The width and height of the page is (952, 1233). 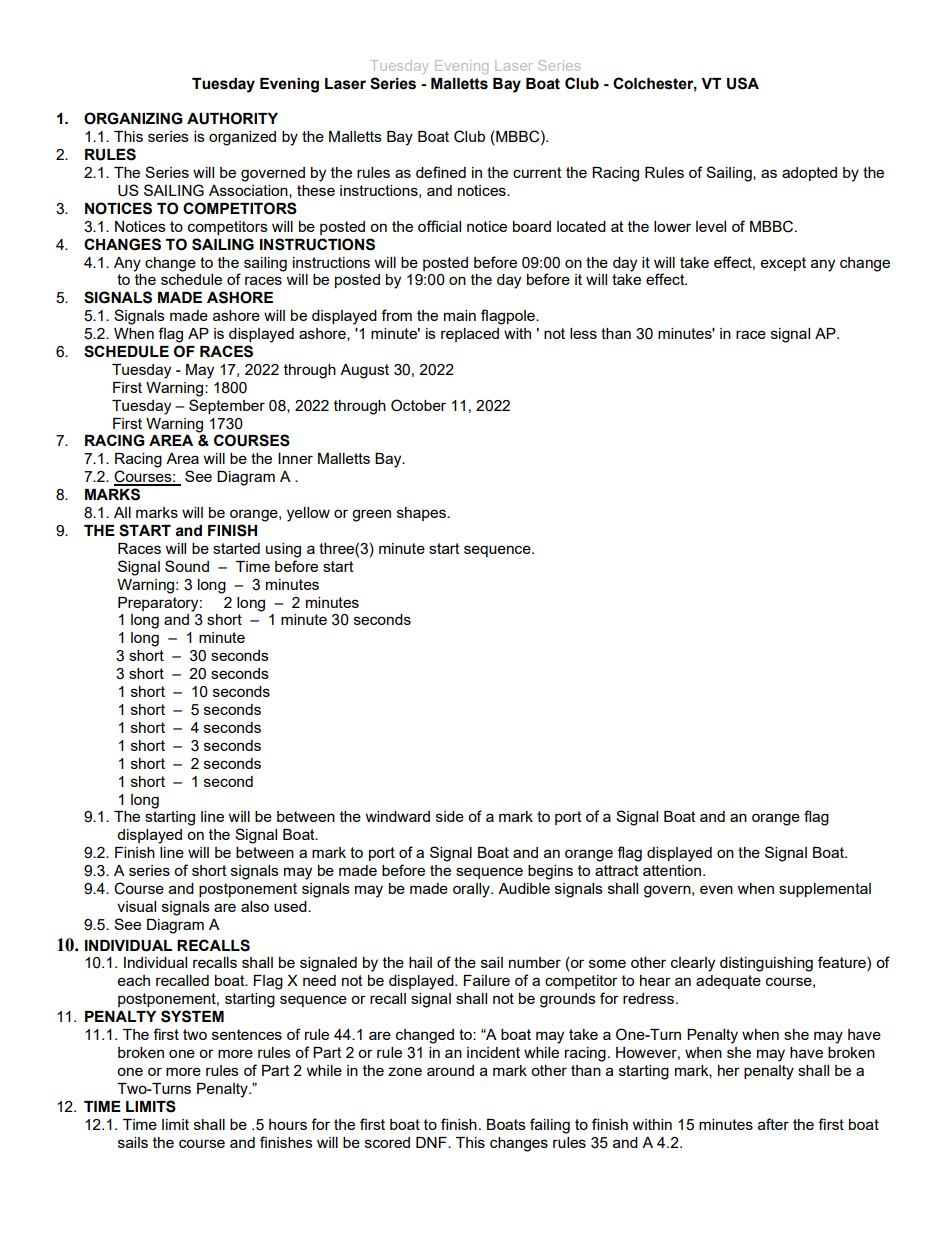 I want to click on AUTHORITY, so click(x=232, y=118).
